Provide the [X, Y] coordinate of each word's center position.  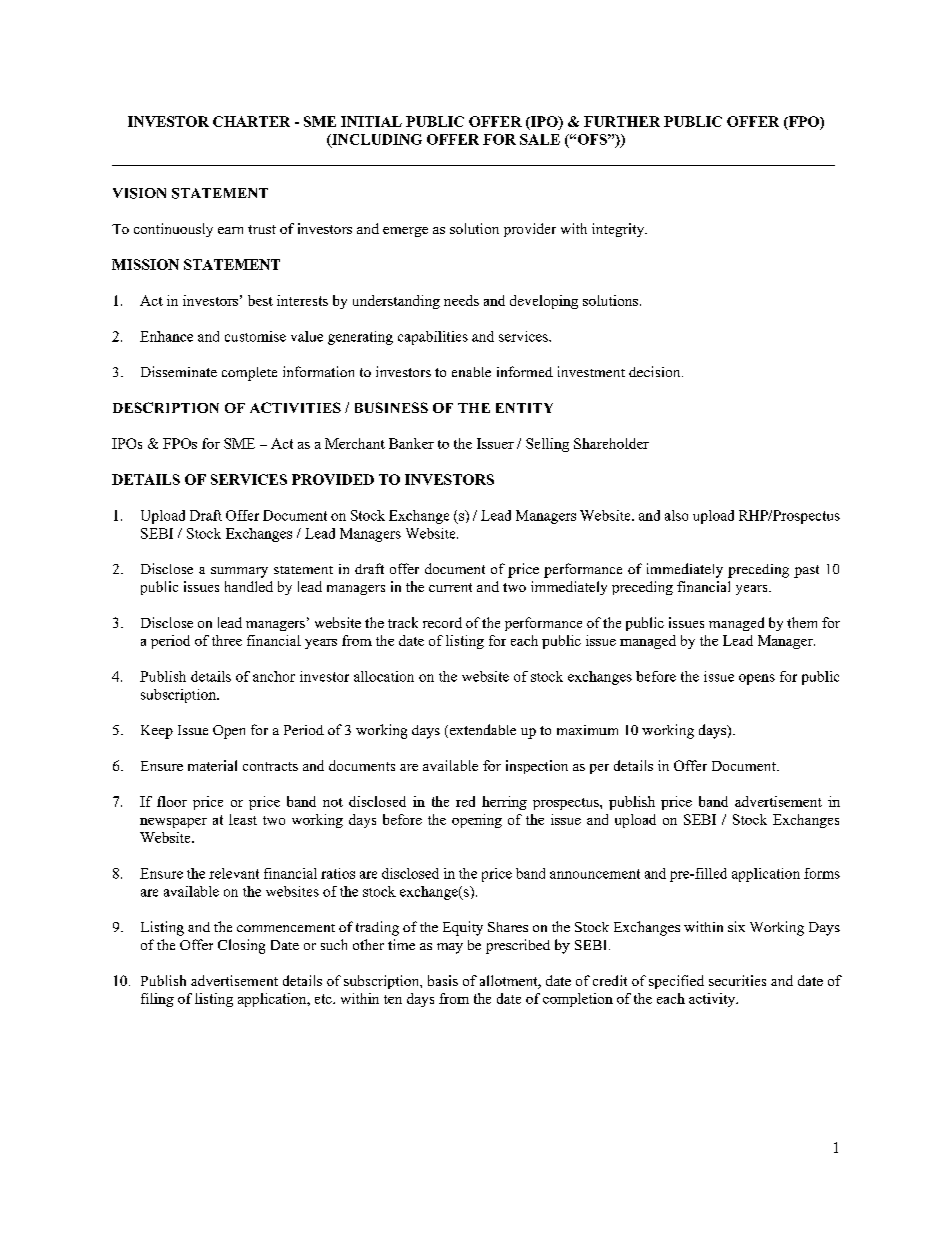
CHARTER [251, 121]
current [450, 587]
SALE [540, 139]
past [806, 571]
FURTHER [622, 121]
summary [239, 572]
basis [443, 980]
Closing [241, 946]
